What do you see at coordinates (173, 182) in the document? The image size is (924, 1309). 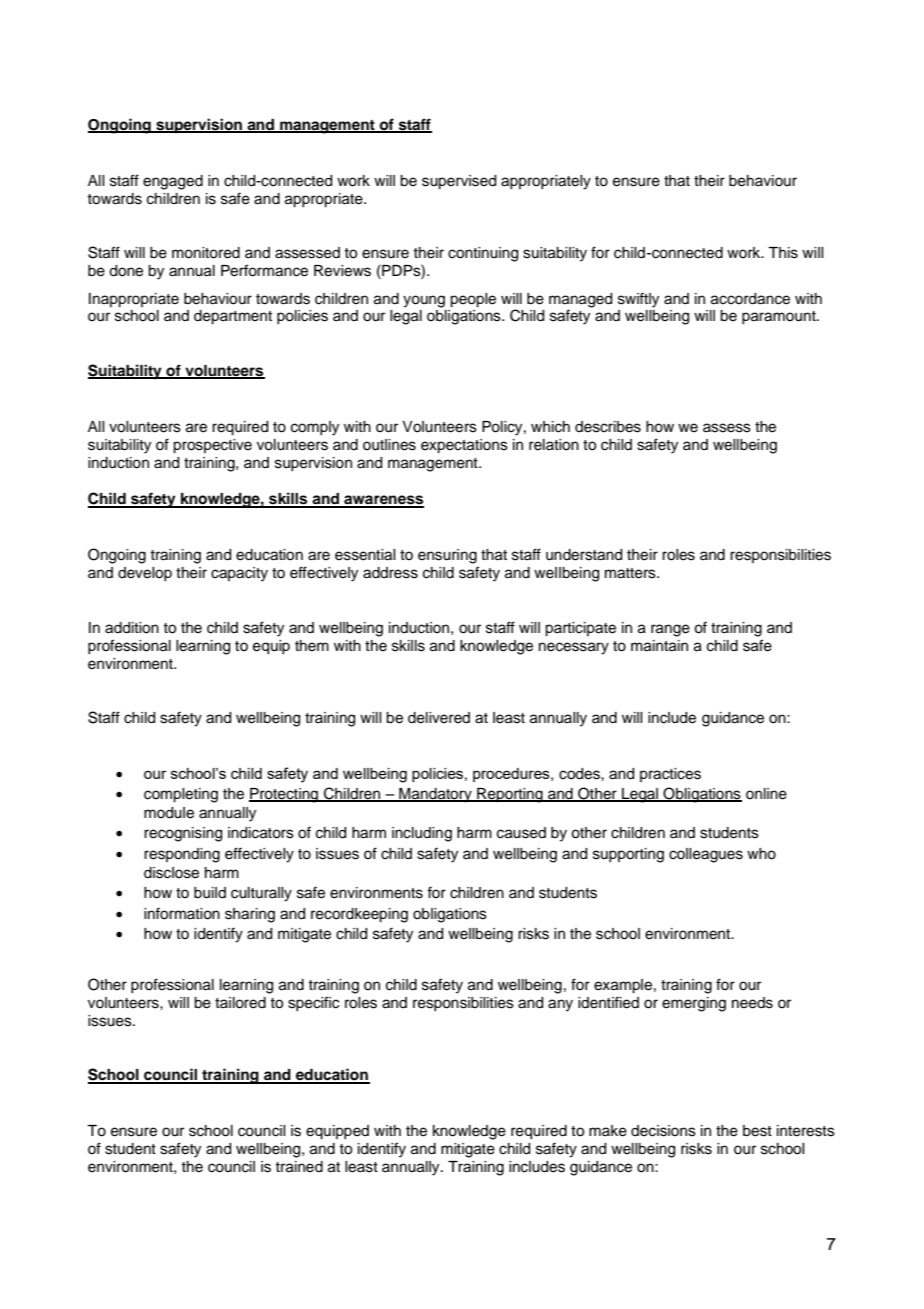 I see `engaged` at bounding box center [173, 182].
